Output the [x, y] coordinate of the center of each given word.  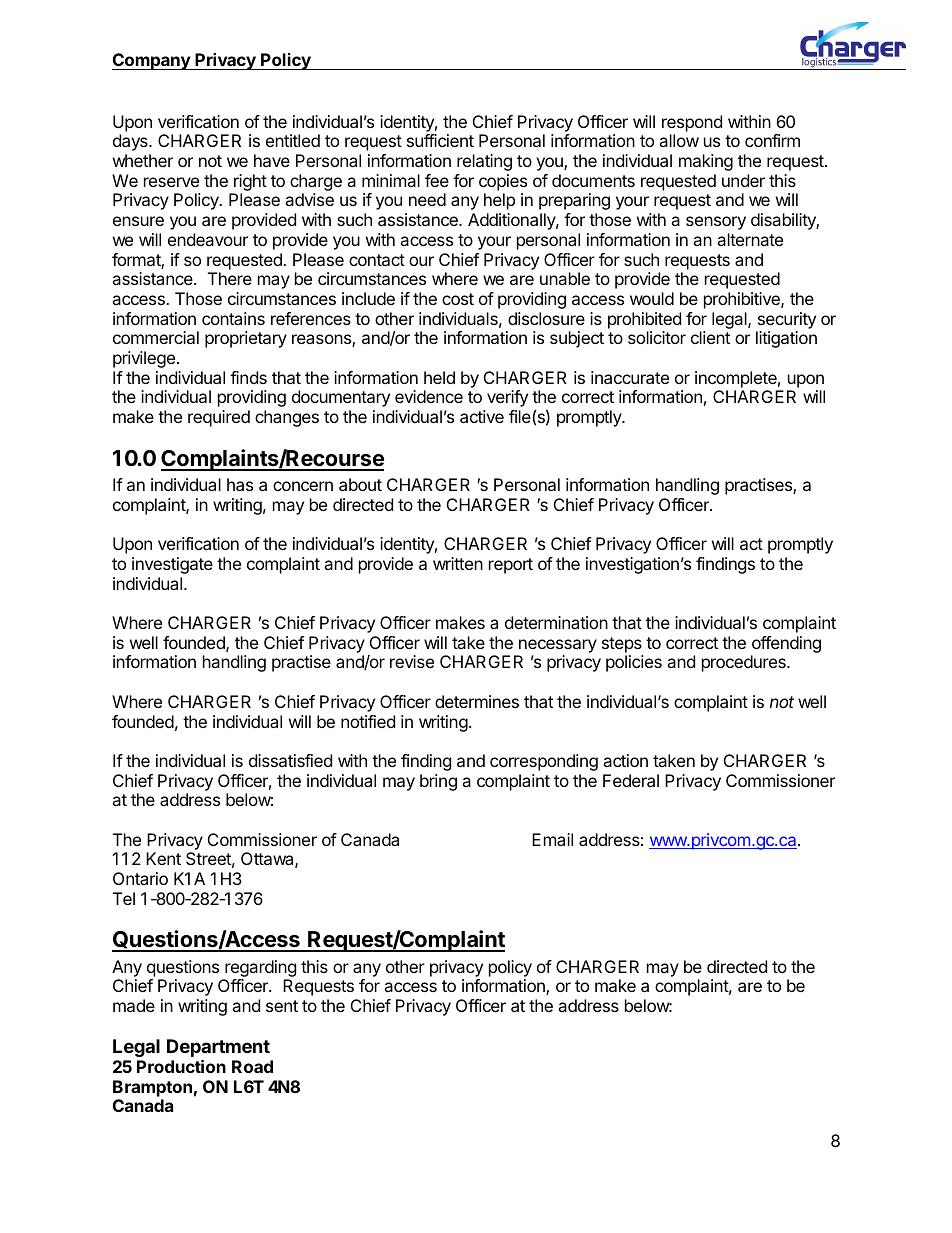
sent [282, 1006]
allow [679, 140]
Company [152, 61]
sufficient [440, 140]
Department [218, 1048]
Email [552, 839]
